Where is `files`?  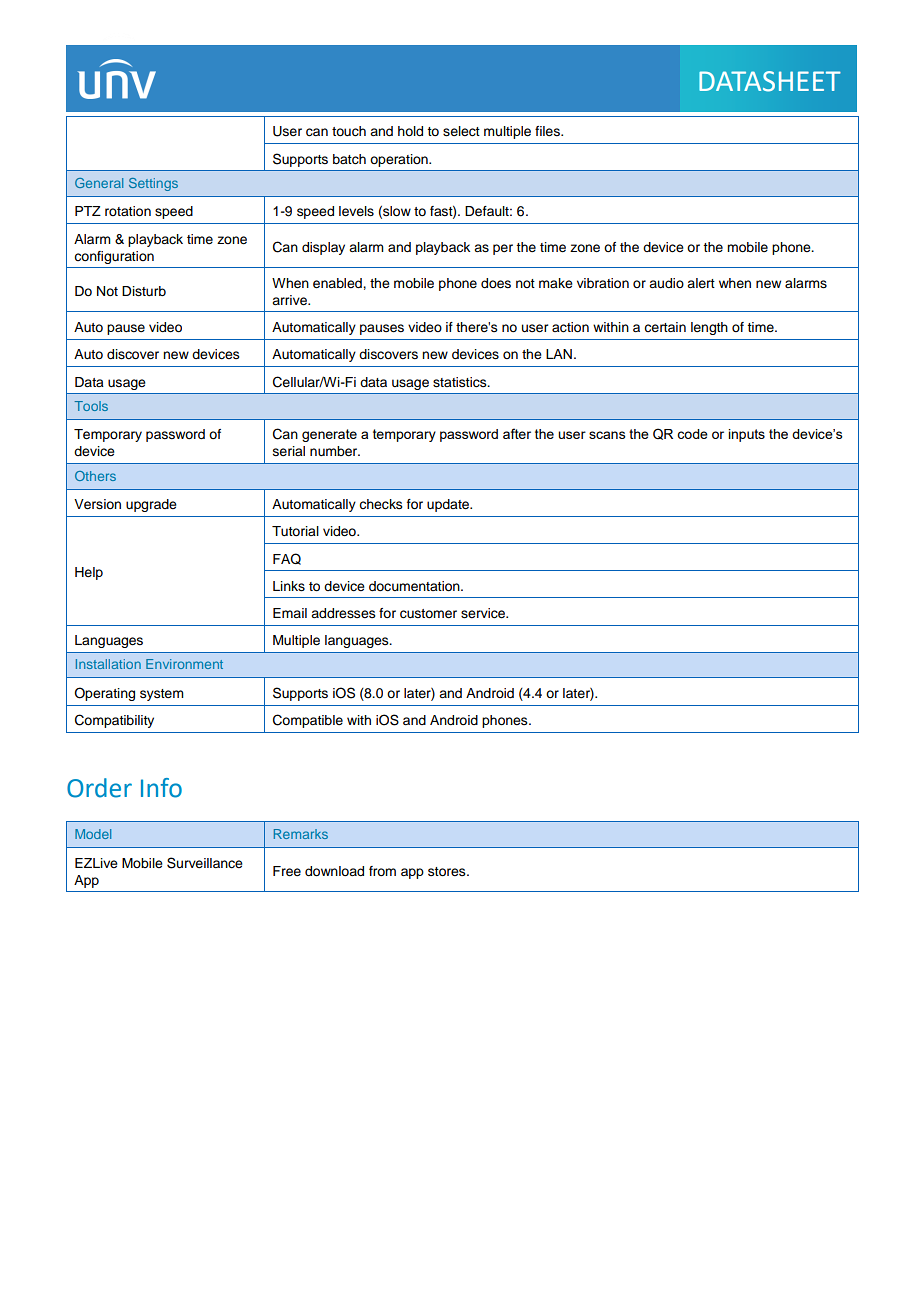 files is located at coordinates (548, 131).
